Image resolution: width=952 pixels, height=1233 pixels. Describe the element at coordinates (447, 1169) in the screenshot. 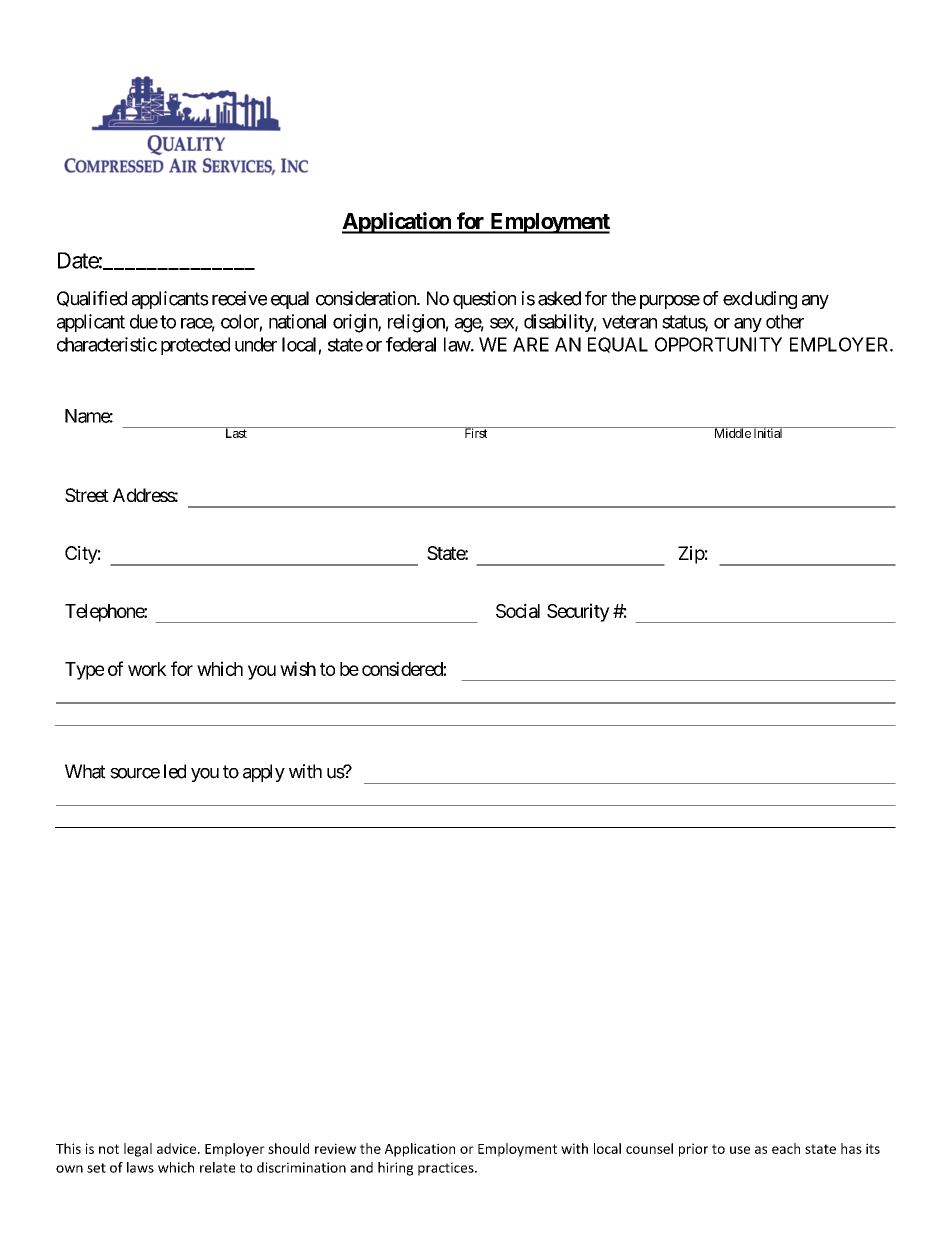

I see `practices` at that location.
